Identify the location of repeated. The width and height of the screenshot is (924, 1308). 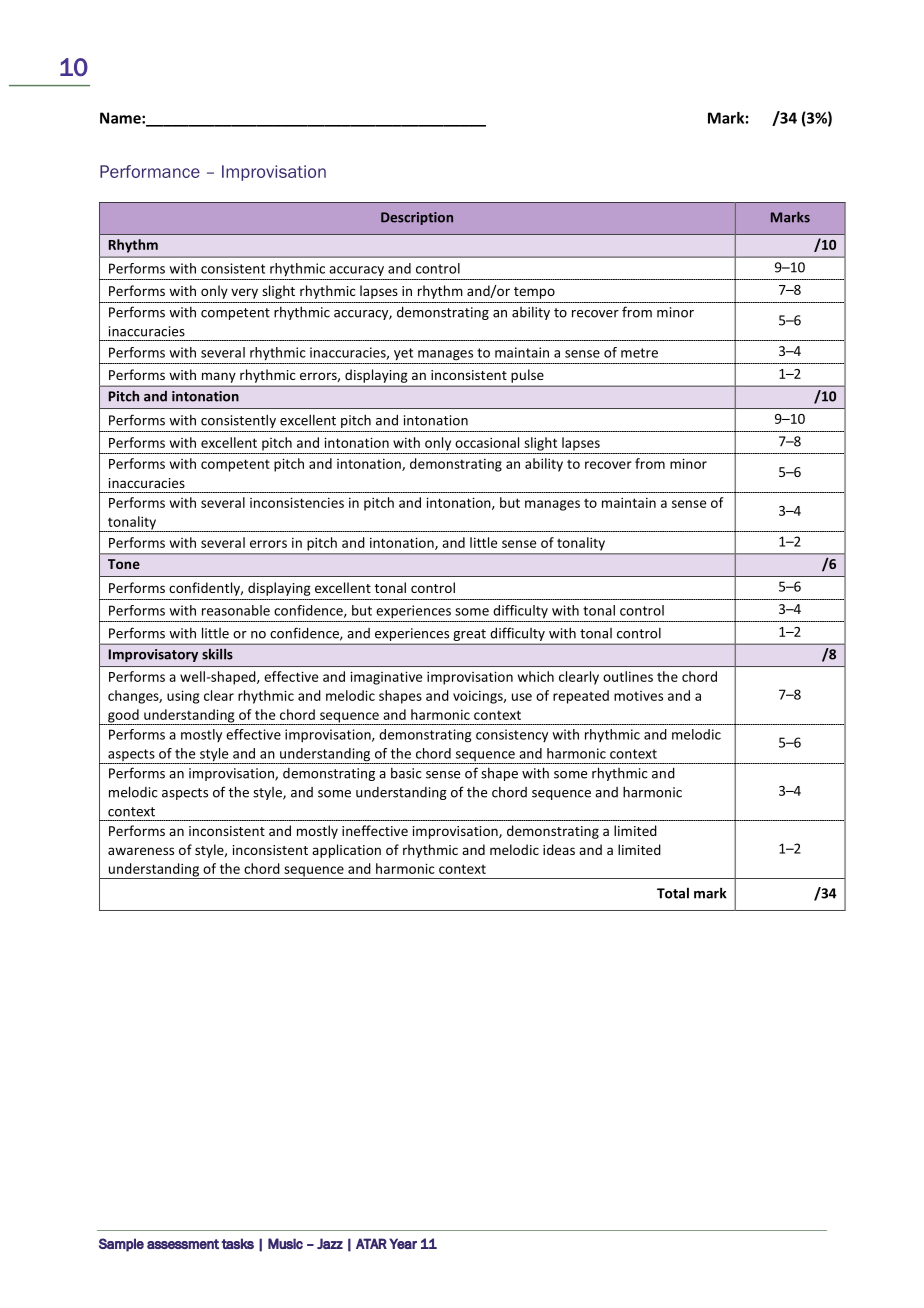
(581, 697).
